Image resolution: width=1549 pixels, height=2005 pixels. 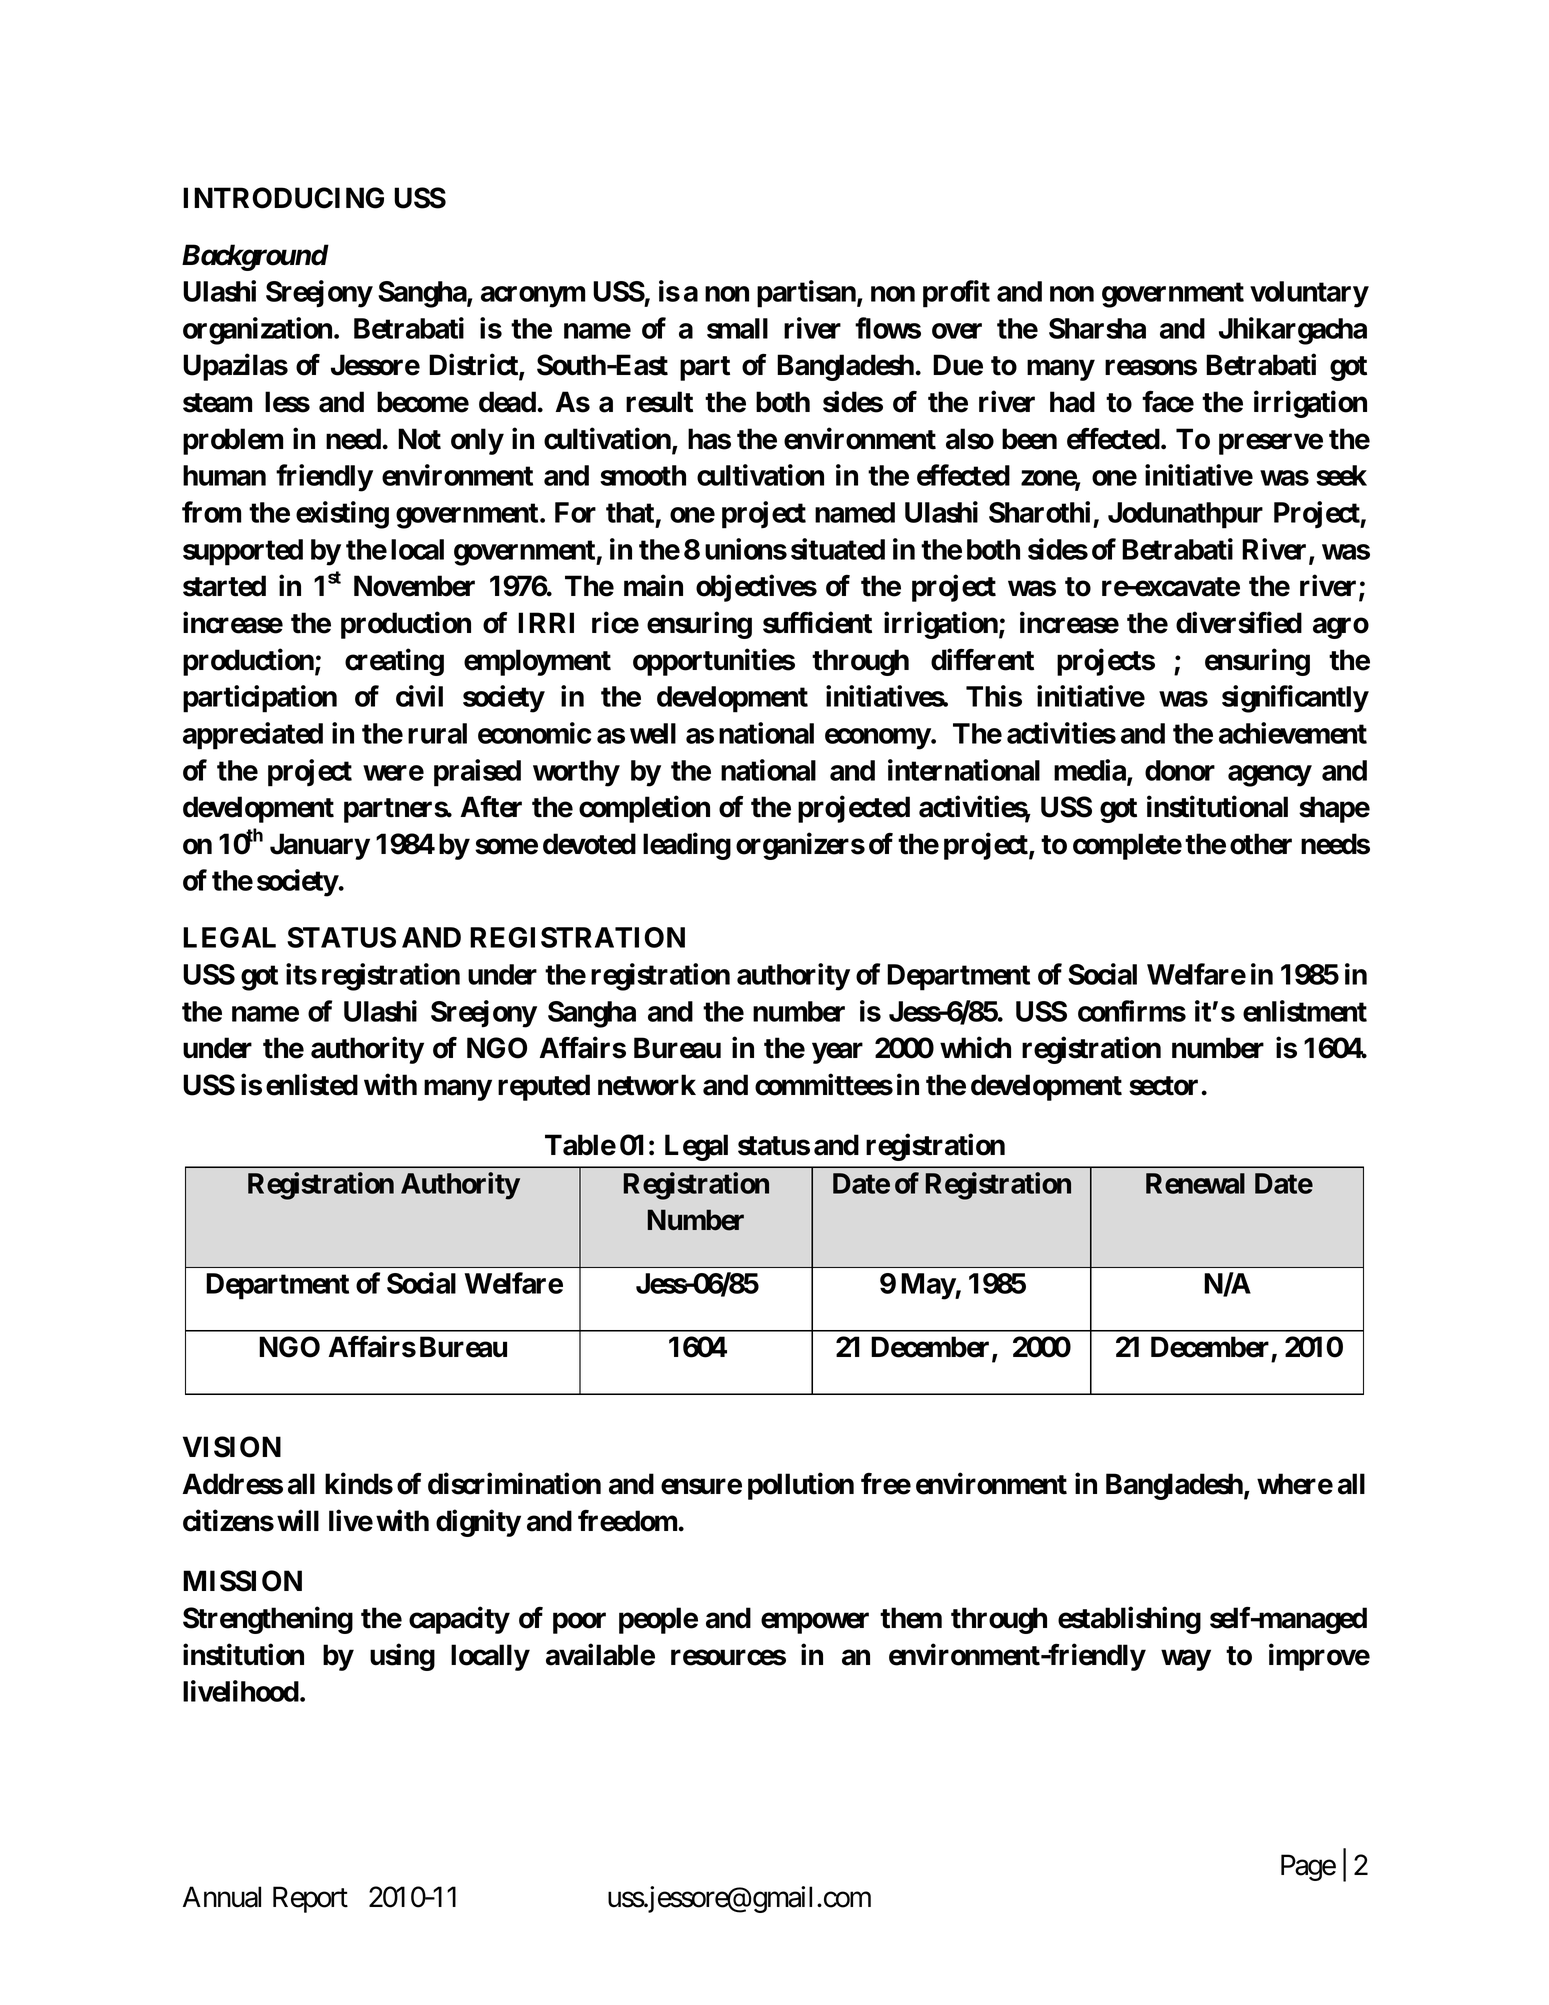 What do you see at coordinates (838, 549) in the document?
I see `situated` at bounding box center [838, 549].
